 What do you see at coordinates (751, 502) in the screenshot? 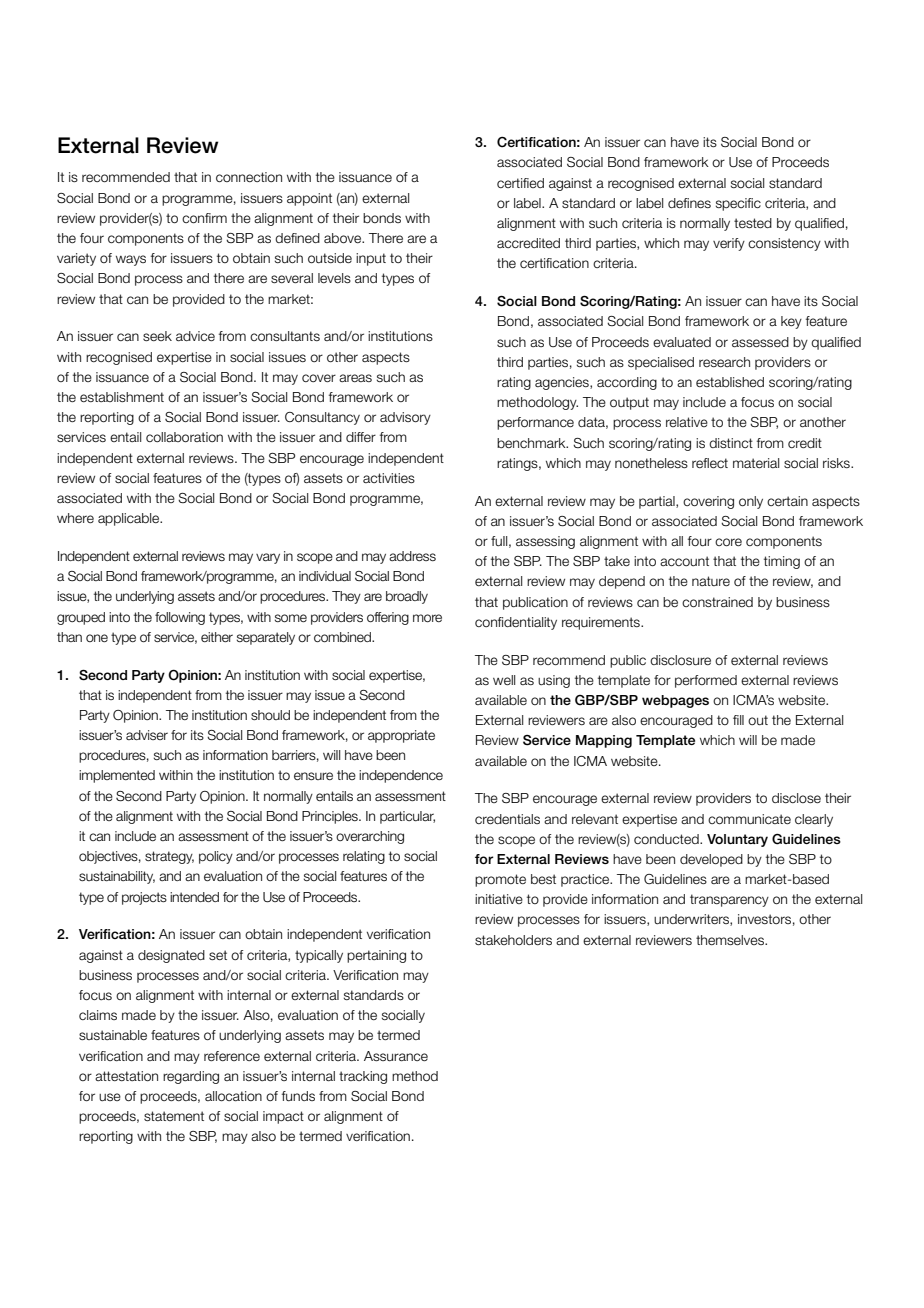
I see `only` at bounding box center [751, 502].
